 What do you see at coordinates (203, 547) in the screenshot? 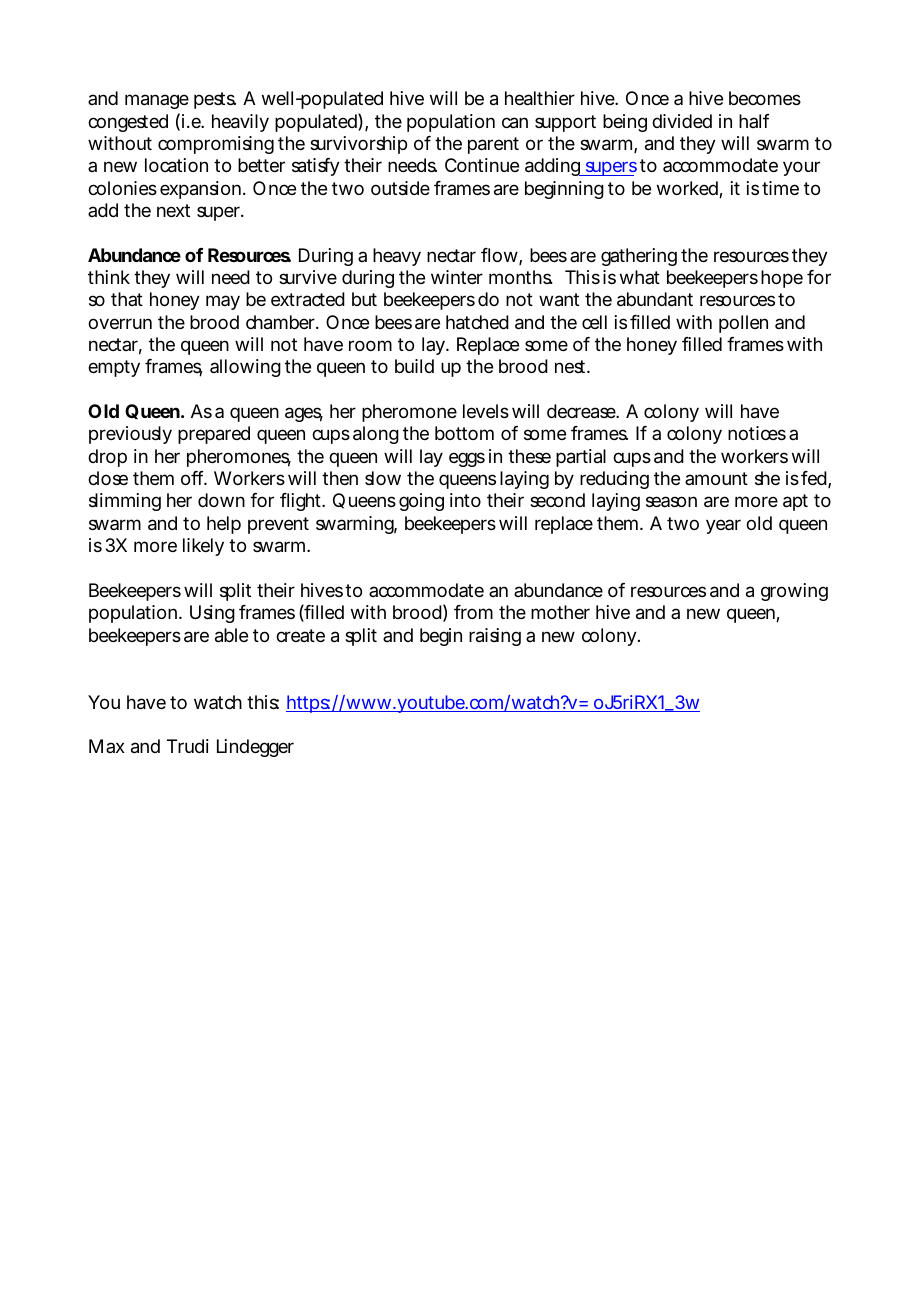
I see `likely` at bounding box center [203, 547].
